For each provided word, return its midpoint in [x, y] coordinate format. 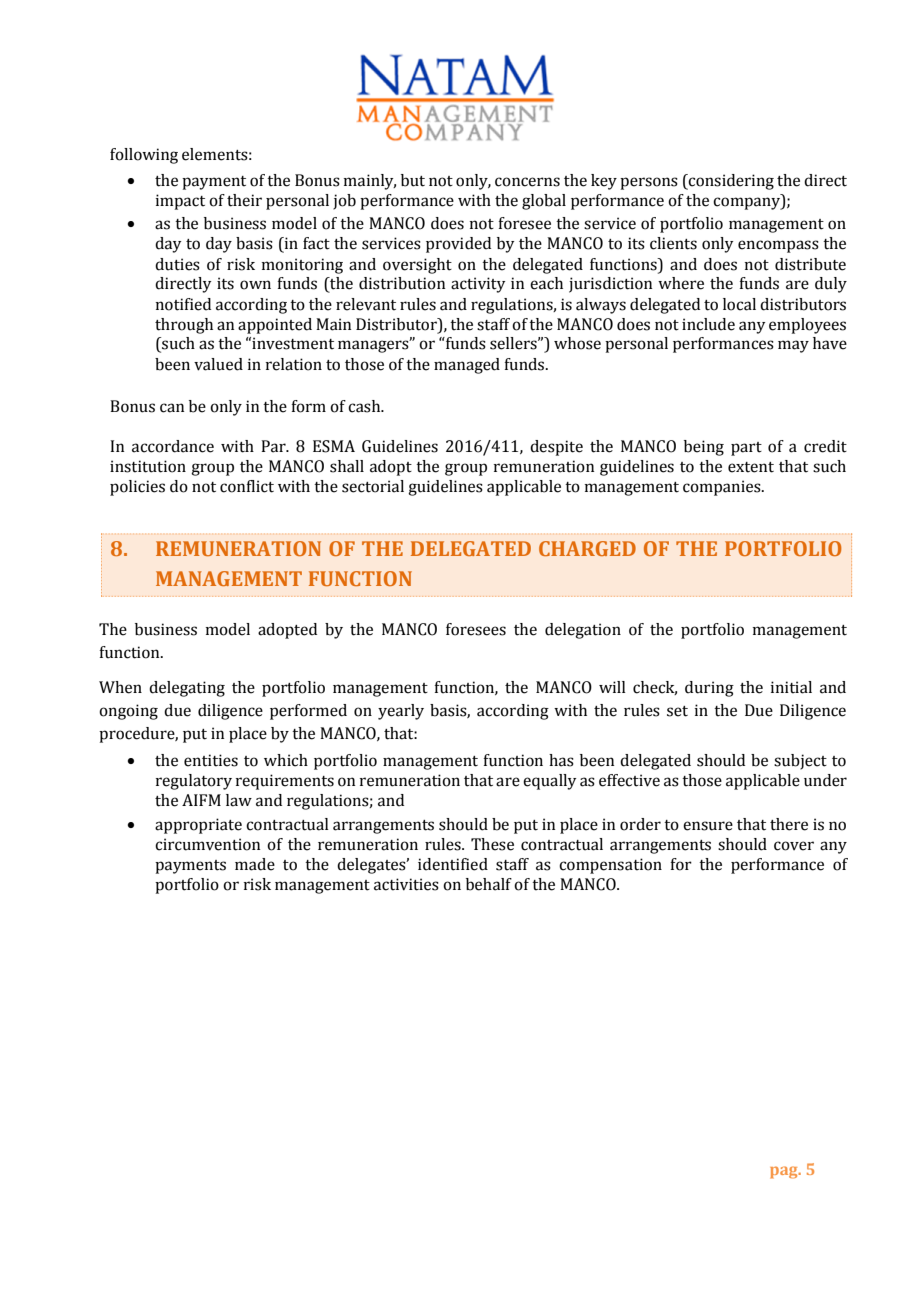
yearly [401, 712]
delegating [187, 689]
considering [730, 182]
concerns [527, 182]
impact [180, 202]
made [255, 864]
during [709, 689]
